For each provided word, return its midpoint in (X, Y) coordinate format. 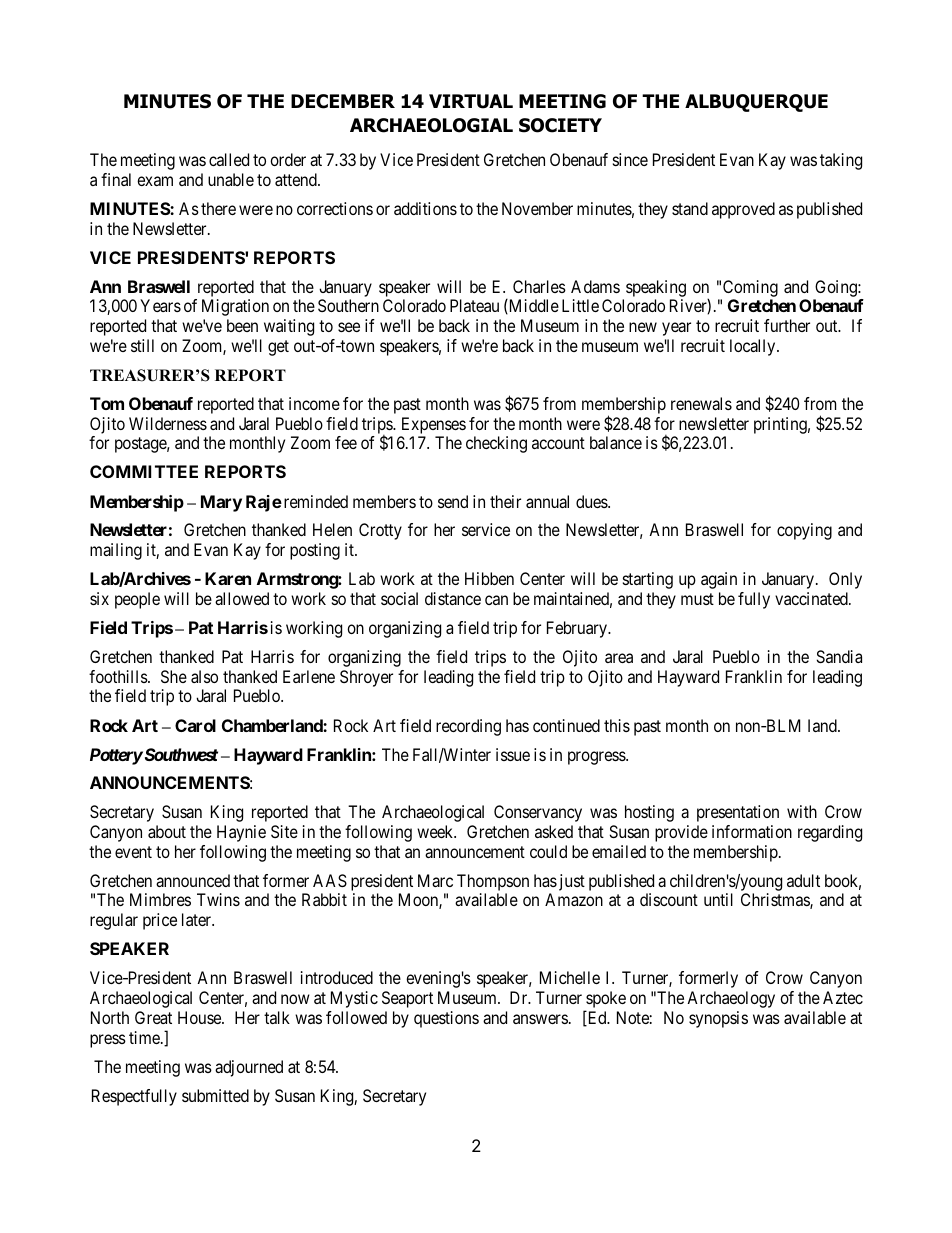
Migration (235, 307)
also (204, 676)
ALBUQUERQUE (756, 103)
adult (803, 880)
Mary (221, 503)
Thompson (493, 882)
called (229, 159)
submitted (215, 1095)
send (453, 501)
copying (804, 531)
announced (193, 880)
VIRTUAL (471, 101)
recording (468, 727)
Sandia (839, 656)
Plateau (474, 305)
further (787, 325)
